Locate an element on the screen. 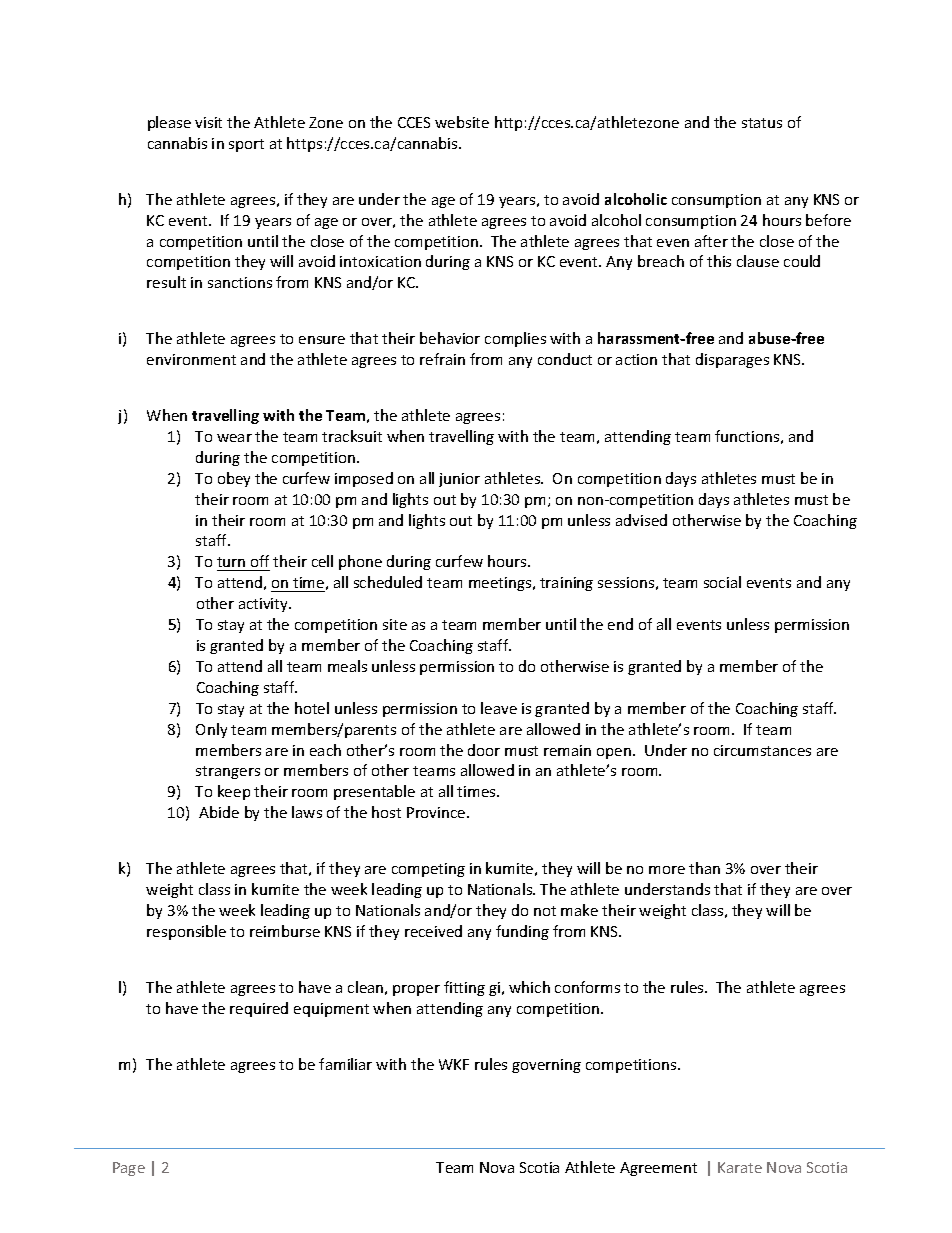 The width and height of the screenshot is (952, 1233). circumstances is located at coordinates (762, 750).
